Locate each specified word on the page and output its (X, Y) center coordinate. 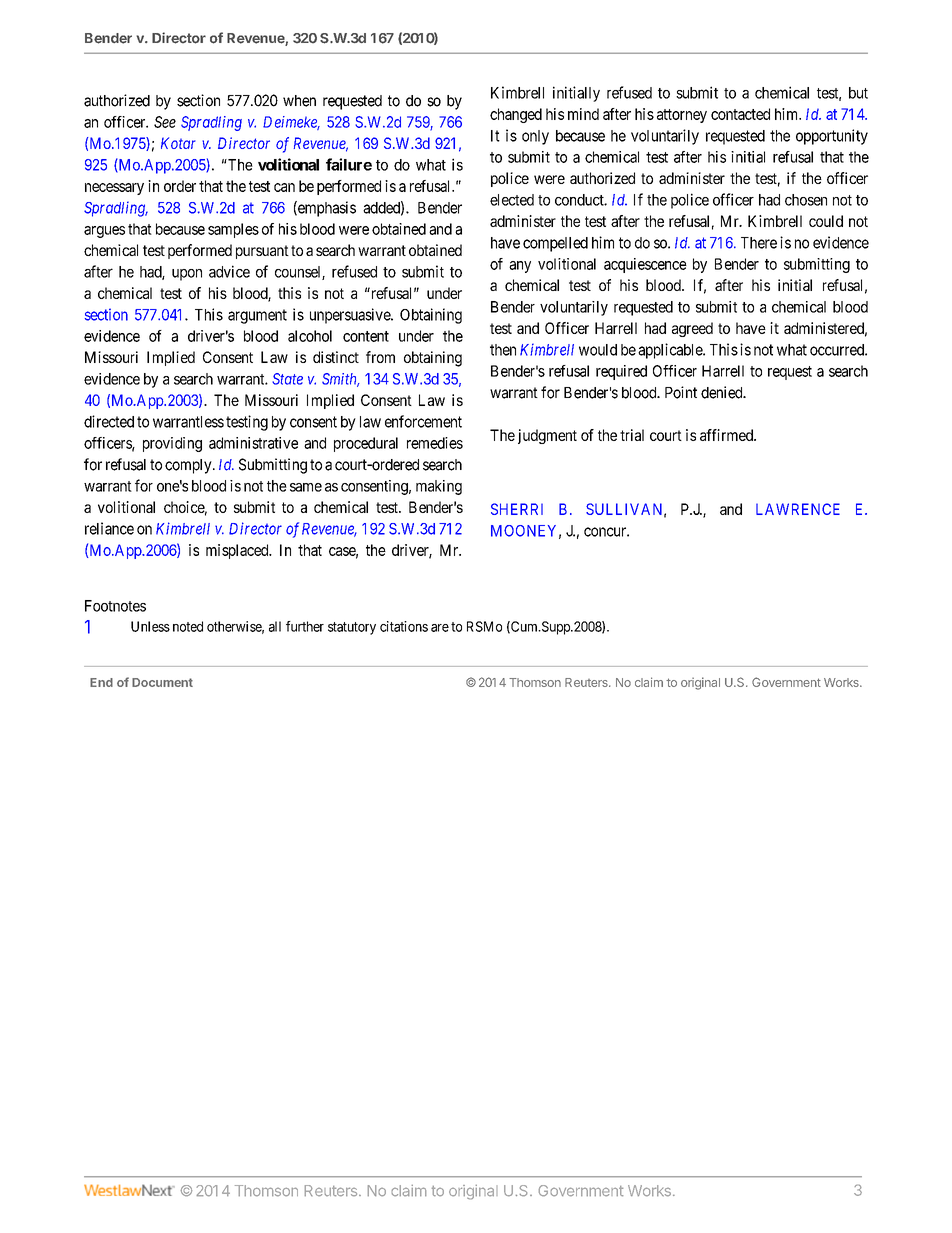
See (165, 122)
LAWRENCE (798, 509)
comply (189, 466)
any (520, 267)
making (439, 487)
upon (187, 275)
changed (516, 115)
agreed (692, 329)
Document (162, 682)
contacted (740, 114)
